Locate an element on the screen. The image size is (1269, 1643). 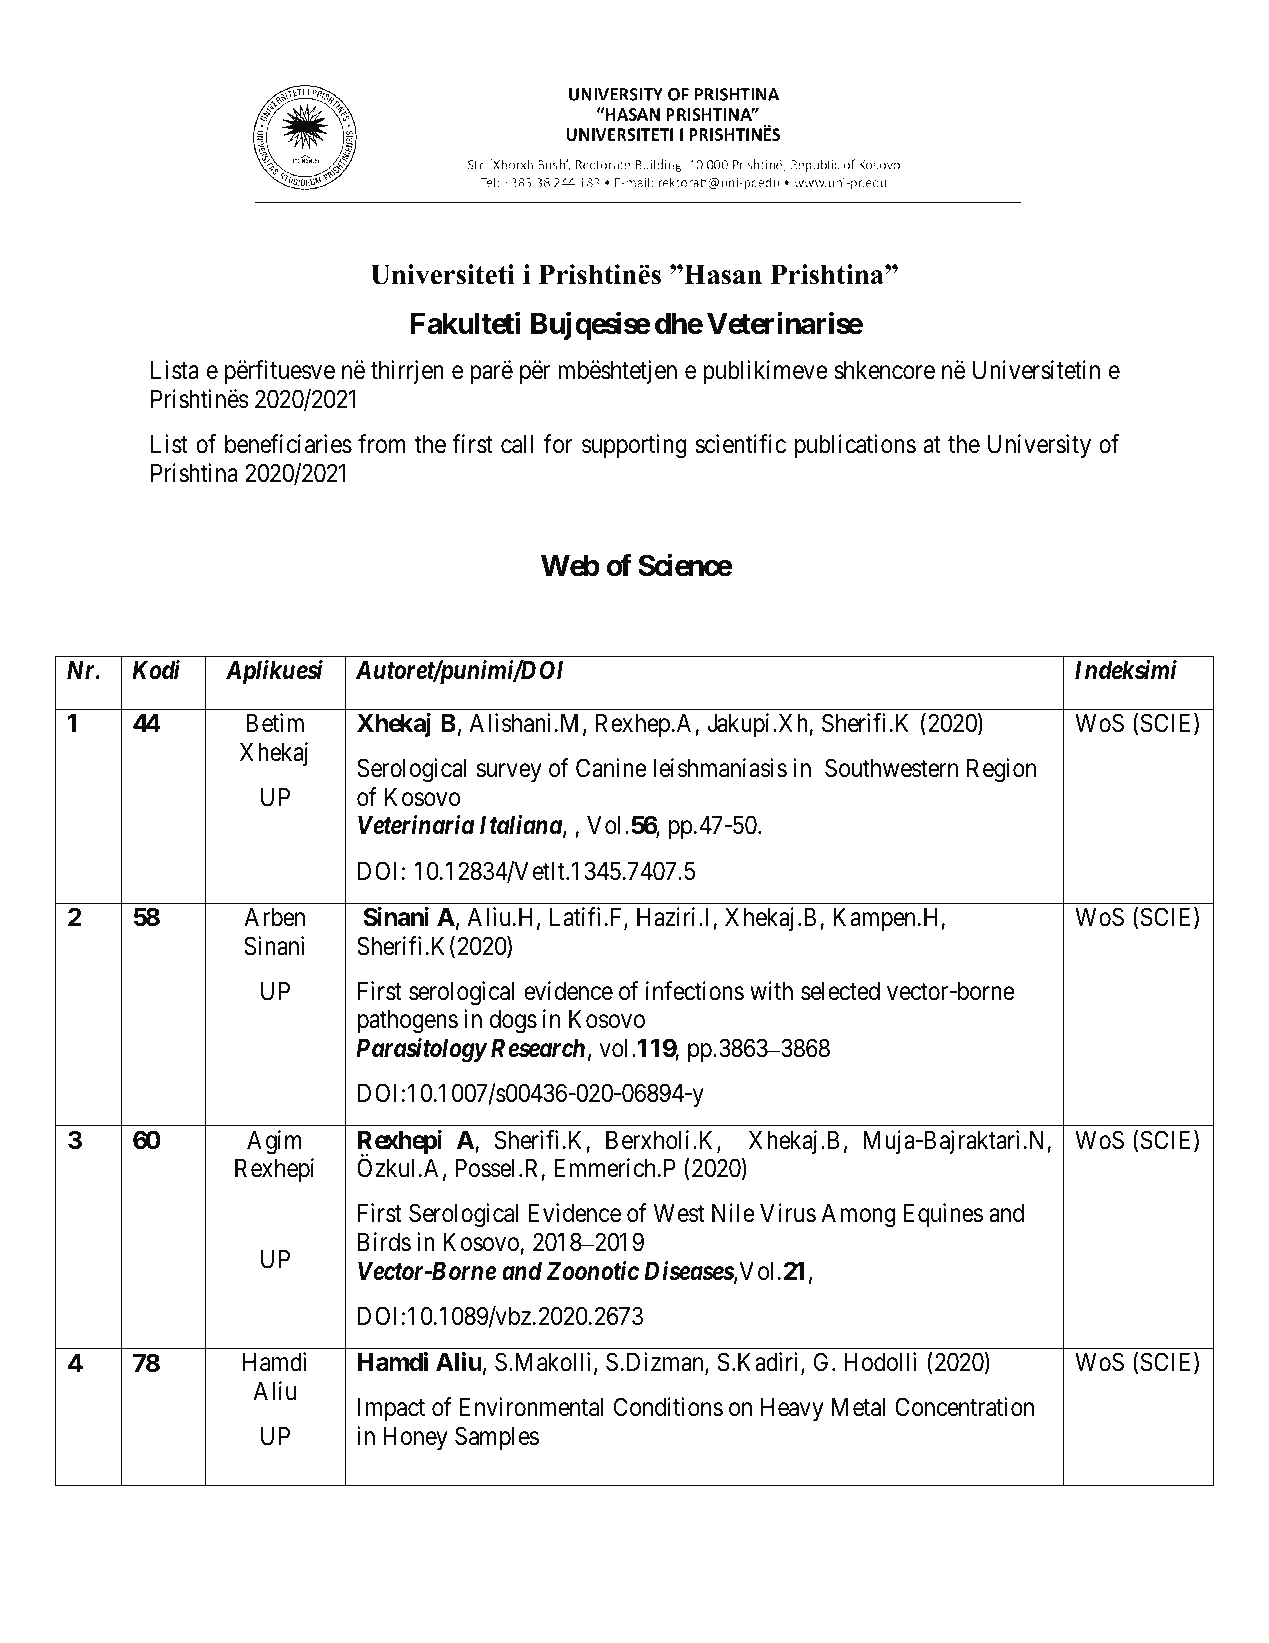
beneficiaries is located at coordinates (288, 444).
